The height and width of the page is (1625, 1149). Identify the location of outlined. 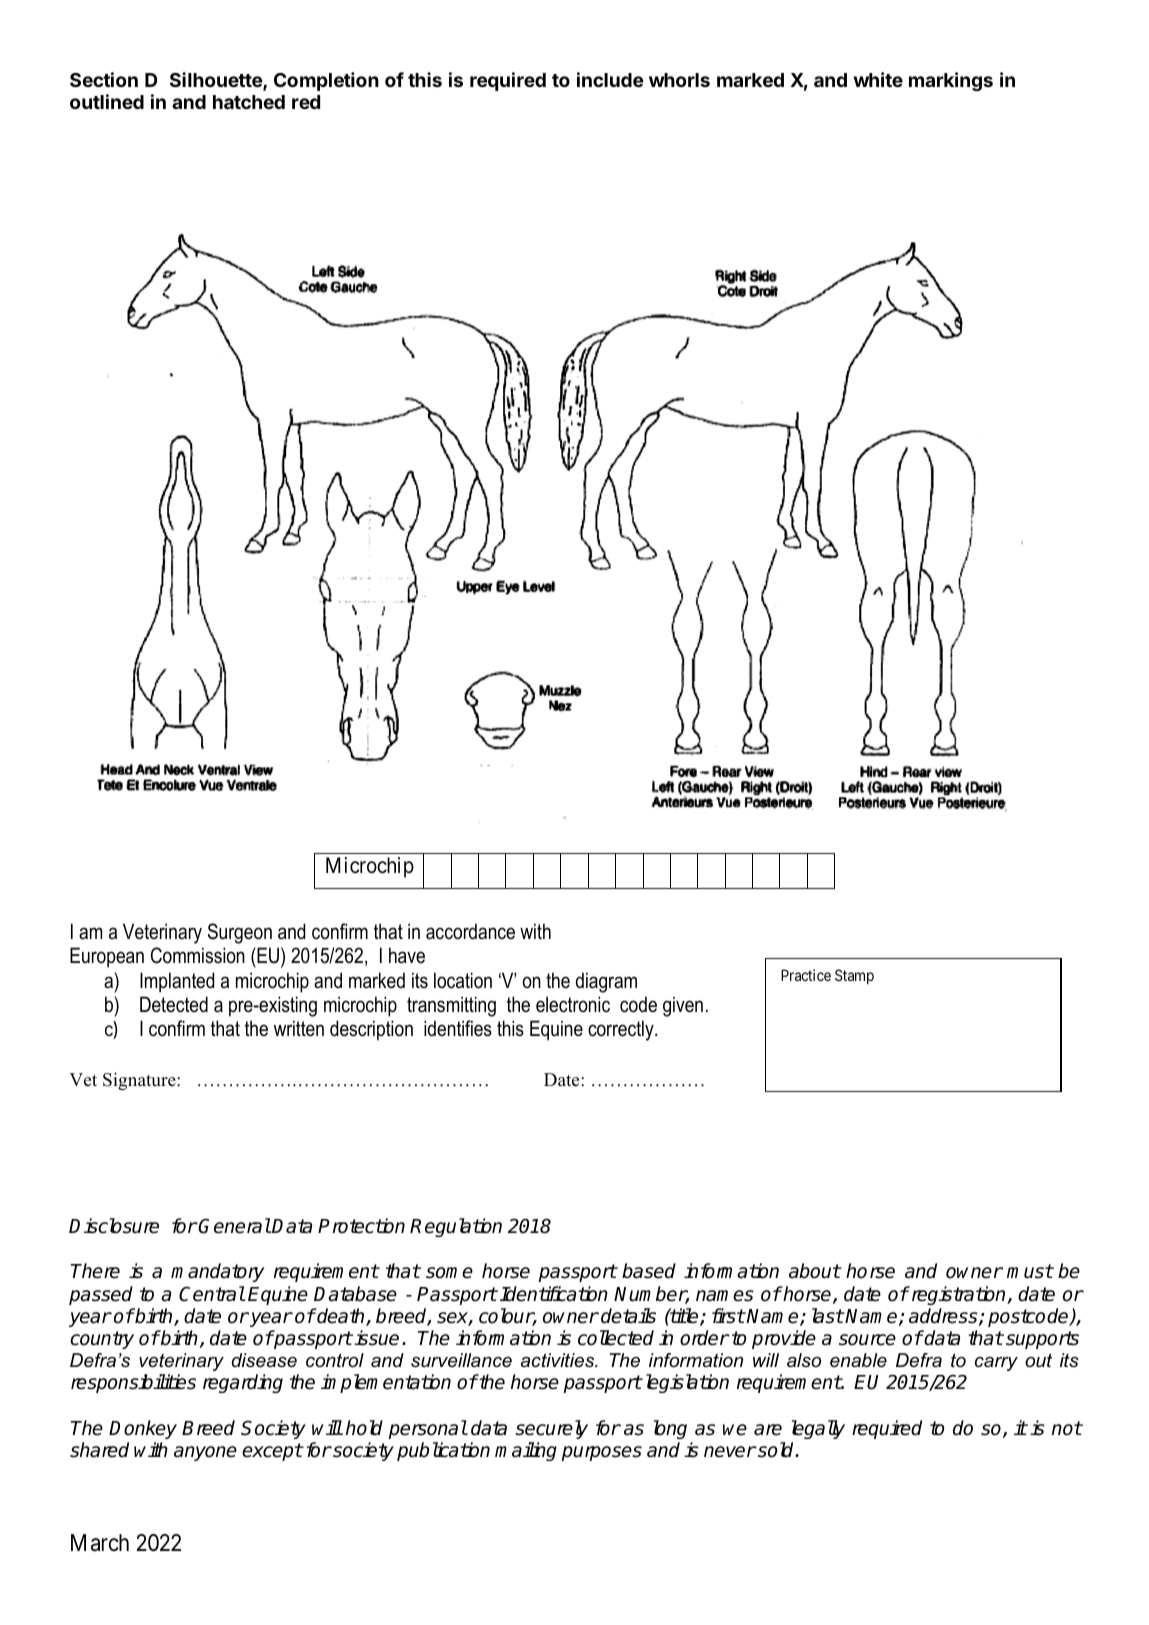
(107, 101).
